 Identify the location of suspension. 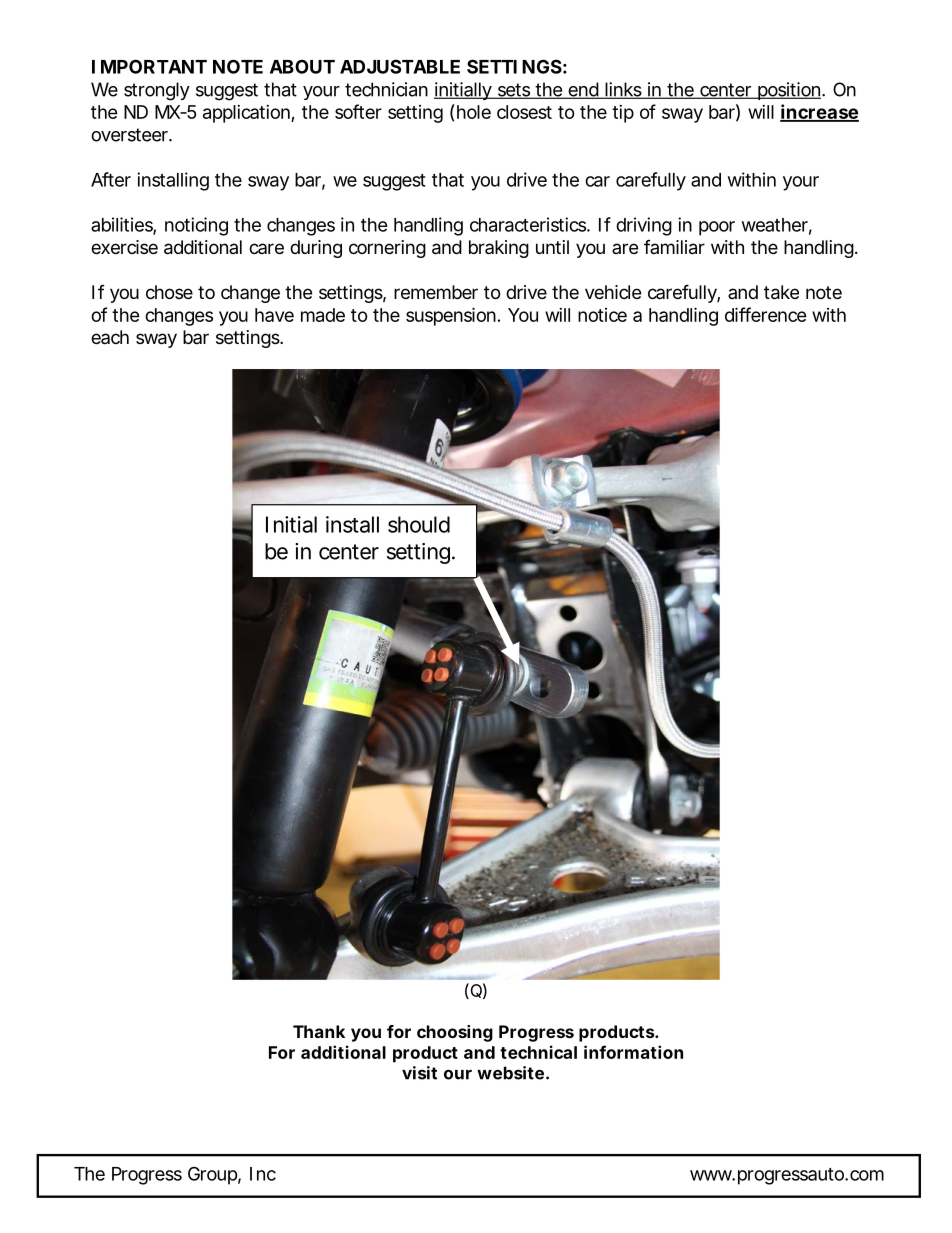
(451, 316).
